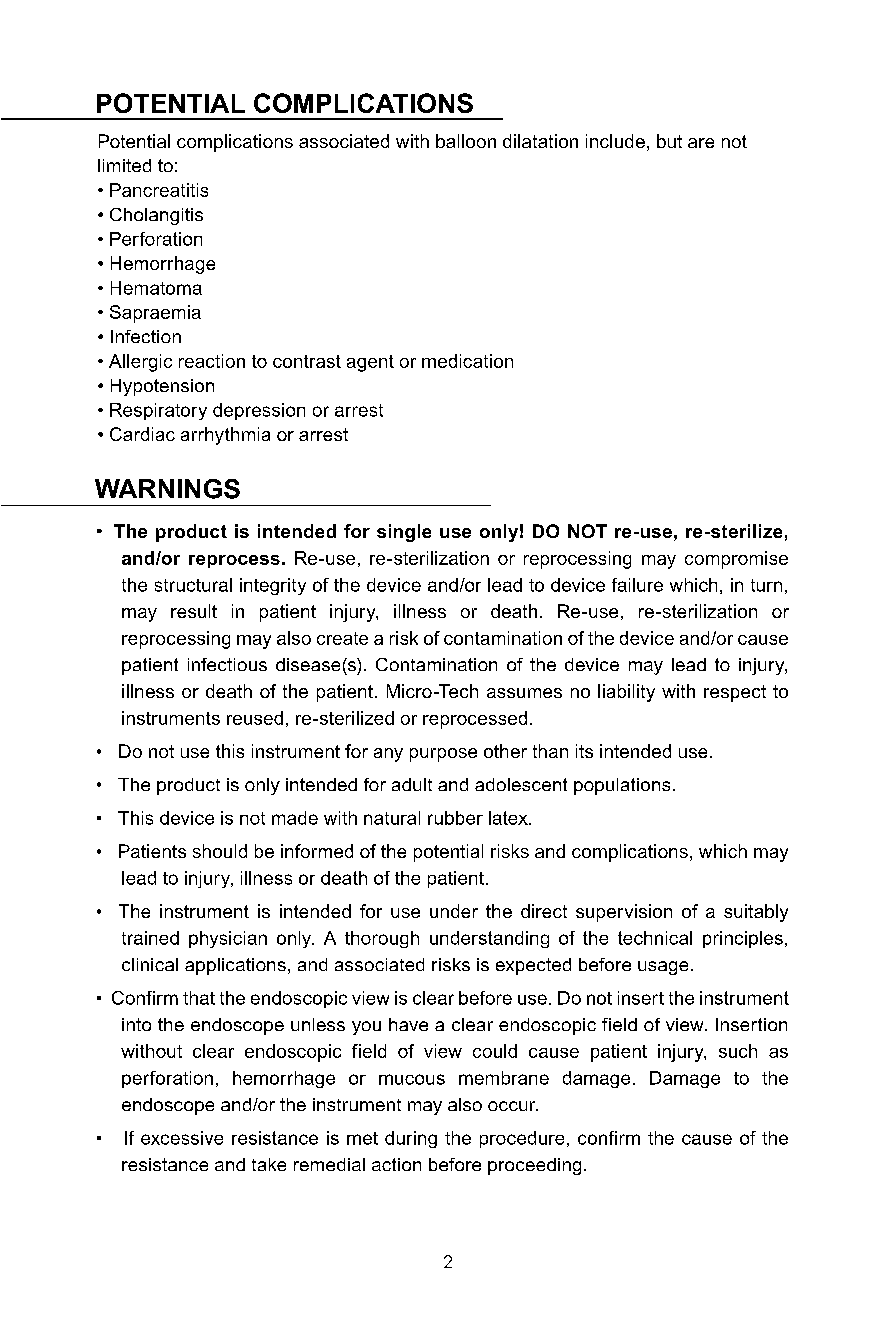  What do you see at coordinates (701, 143) in the screenshot?
I see `are` at bounding box center [701, 143].
